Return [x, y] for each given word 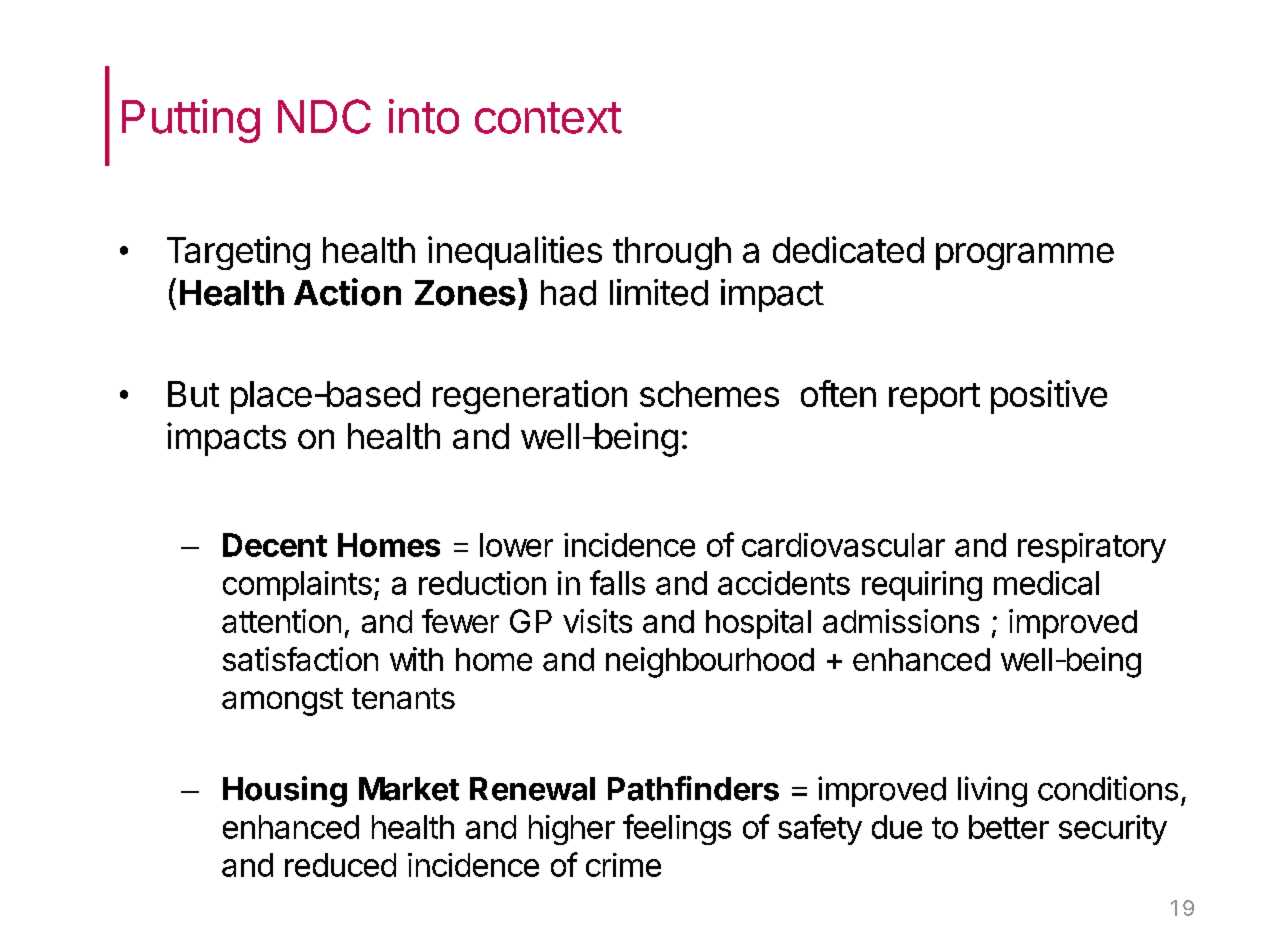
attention [281, 621]
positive [1049, 397]
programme [1025, 256]
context [548, 118]
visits [597, 621]
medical [1046, 583]
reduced [340, 865]
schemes [709, 394]
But [193, 394]
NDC [324, 116]
